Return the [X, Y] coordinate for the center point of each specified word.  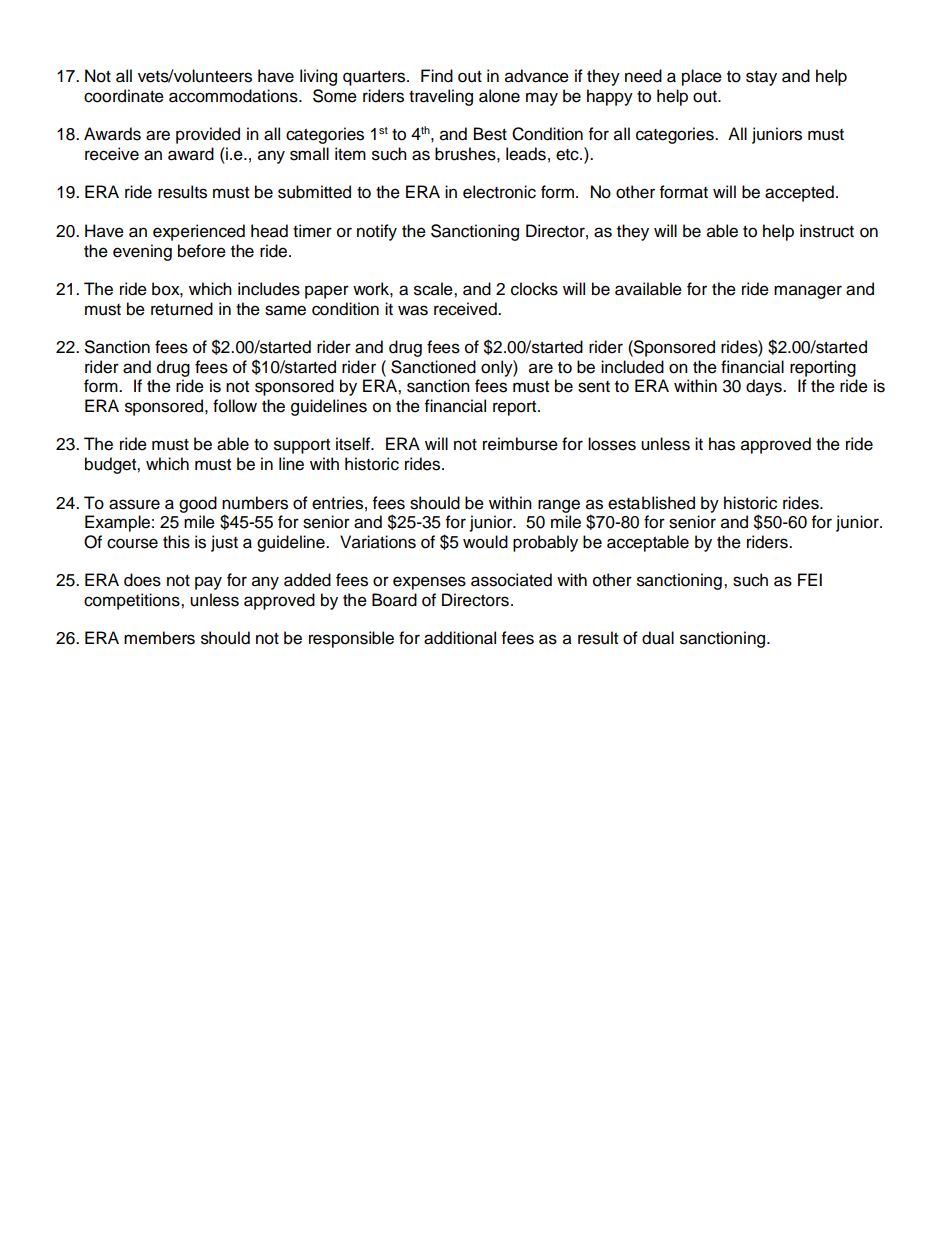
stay [761, 78]
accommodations [234, 96]
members [159, 638]
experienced [199, 232]
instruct [827, 231]
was [413, 310]
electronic [499, 192]
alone [499, 96]
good [198, 504]
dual [658, 638]
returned [182, 309]
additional [460, 638]
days [765, 387]
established [651, 503]
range [559, 506]
